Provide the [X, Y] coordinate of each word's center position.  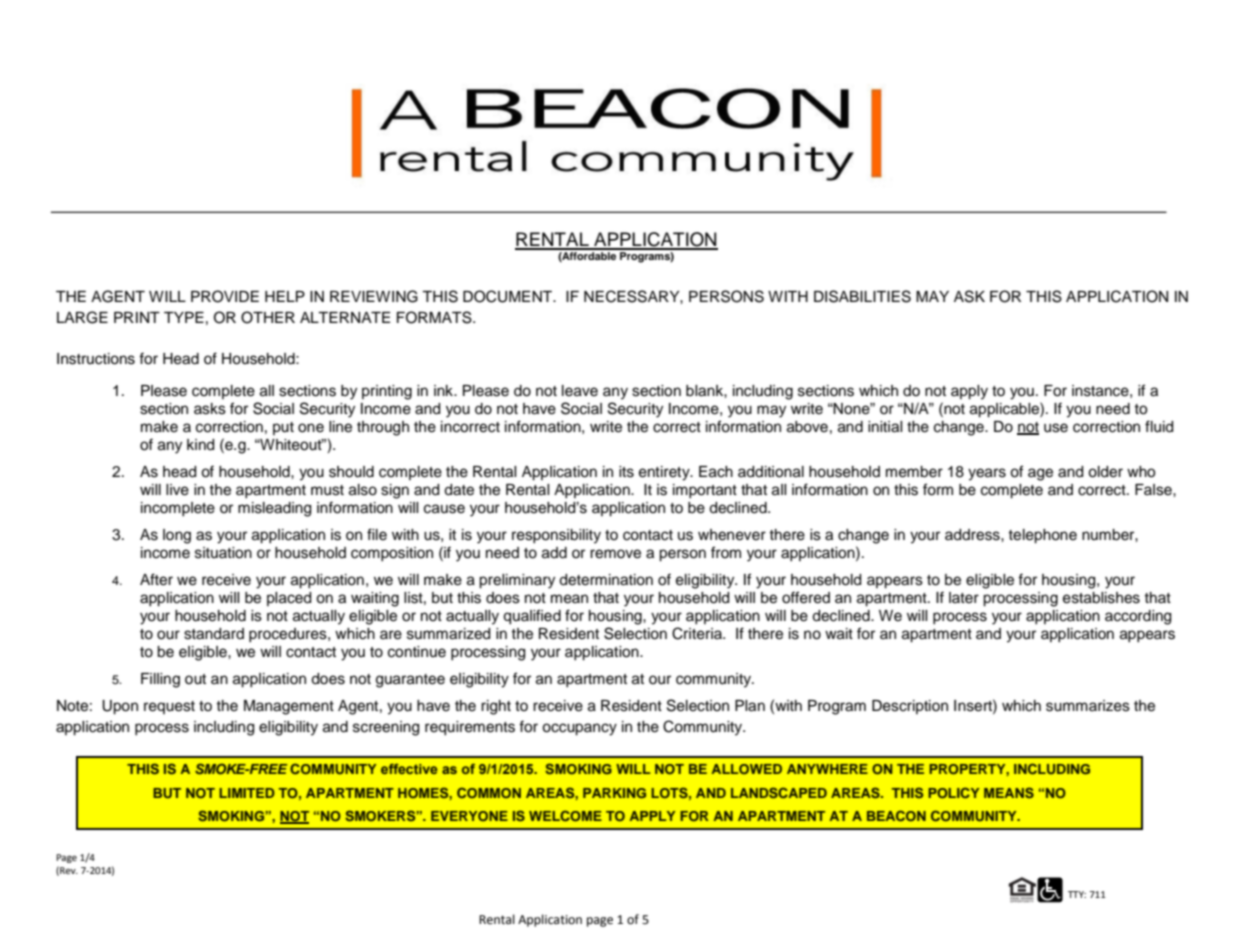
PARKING [614, 793]
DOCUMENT [509, 296]
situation [223, 553]
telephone [1042, 536]
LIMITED [247, 793]
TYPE [184, 317]
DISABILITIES [862, 296]
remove [615, 554]
